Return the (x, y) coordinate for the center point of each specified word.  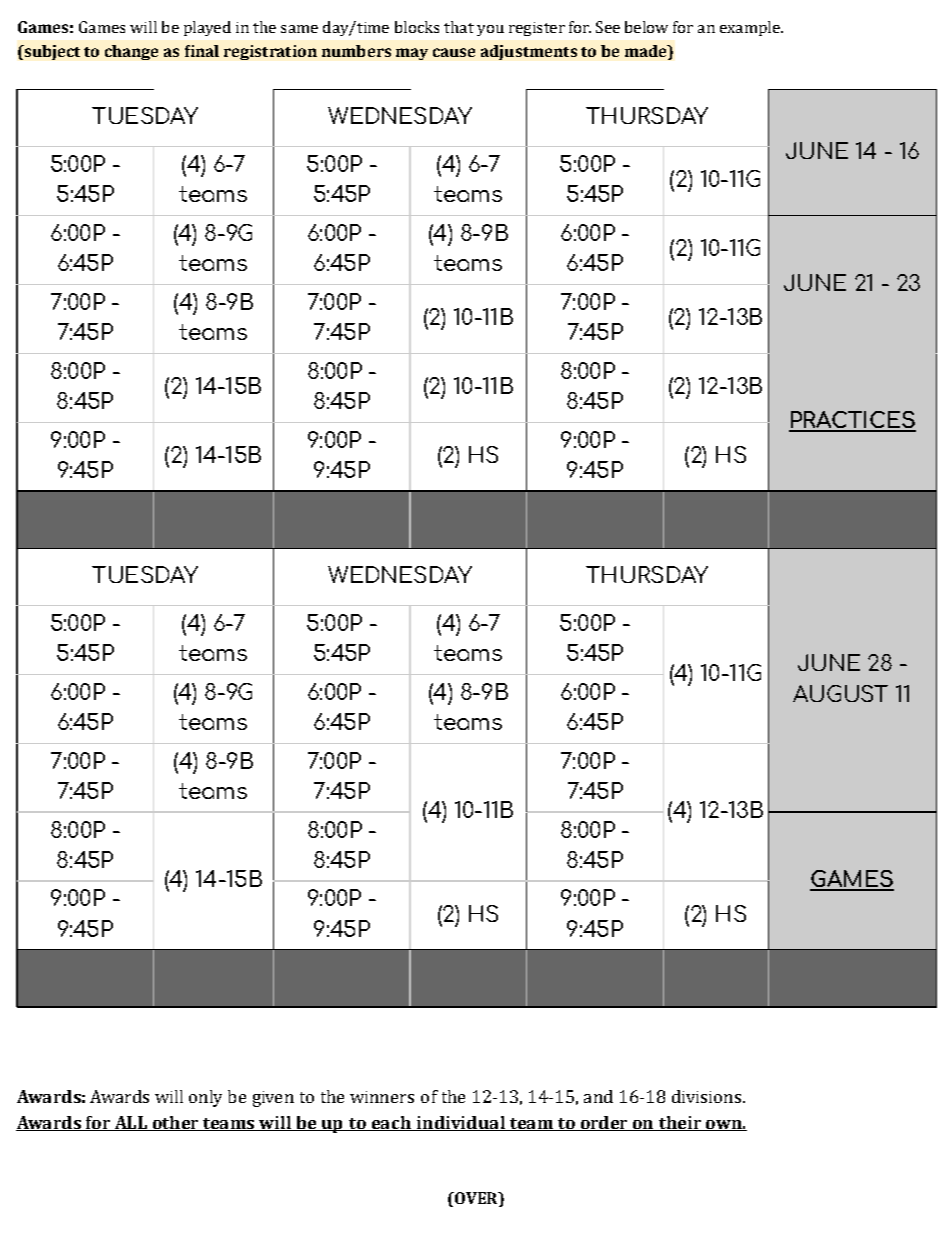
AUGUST (840, 693)
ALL (130, 1123)
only (205, 1098)
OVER (476, 1199)
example (751, 28)
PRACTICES (852, 421)
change (131, 52)
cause (454, 52)
